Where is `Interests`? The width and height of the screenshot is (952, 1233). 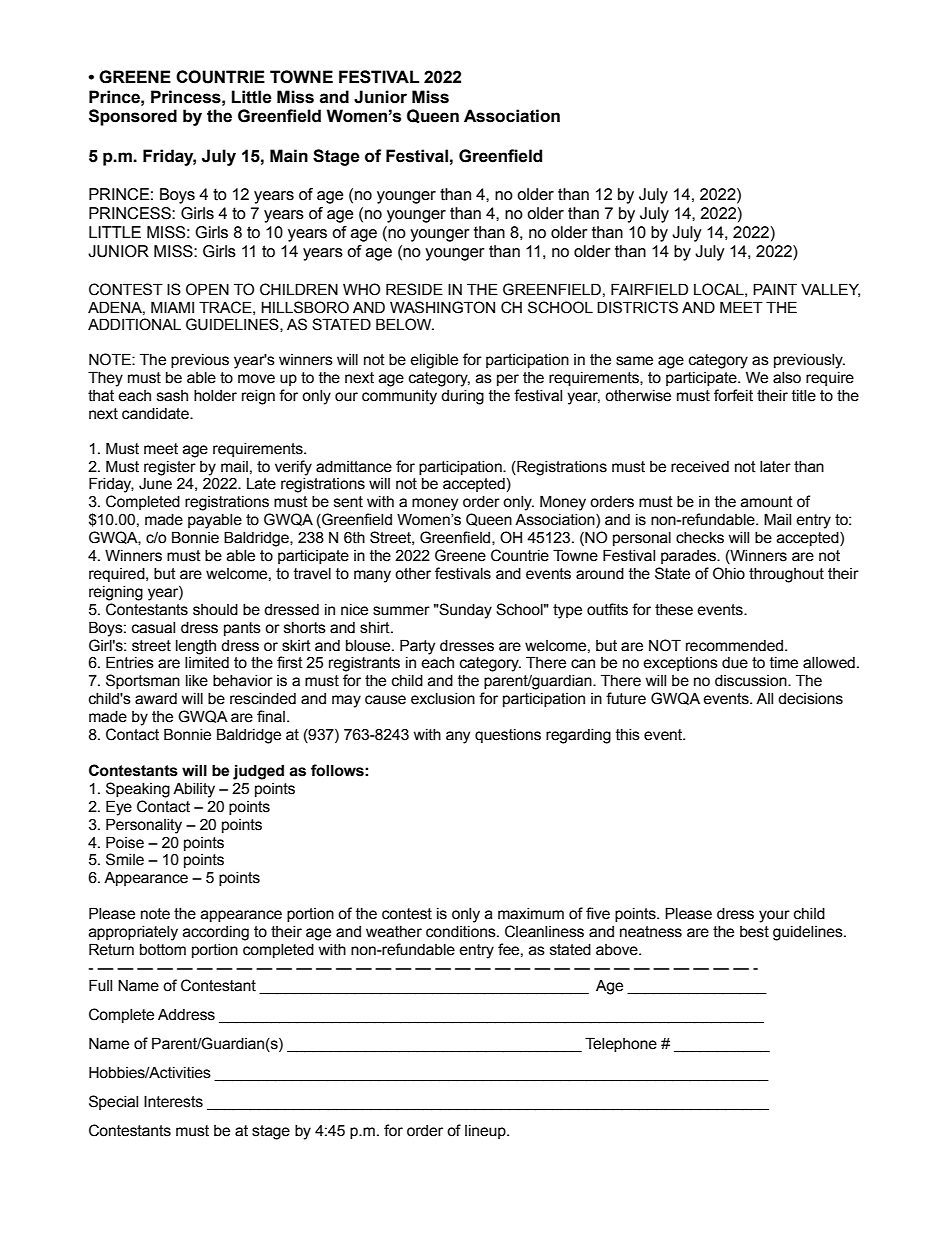
Interests is located at coordinates (173, 1101).
